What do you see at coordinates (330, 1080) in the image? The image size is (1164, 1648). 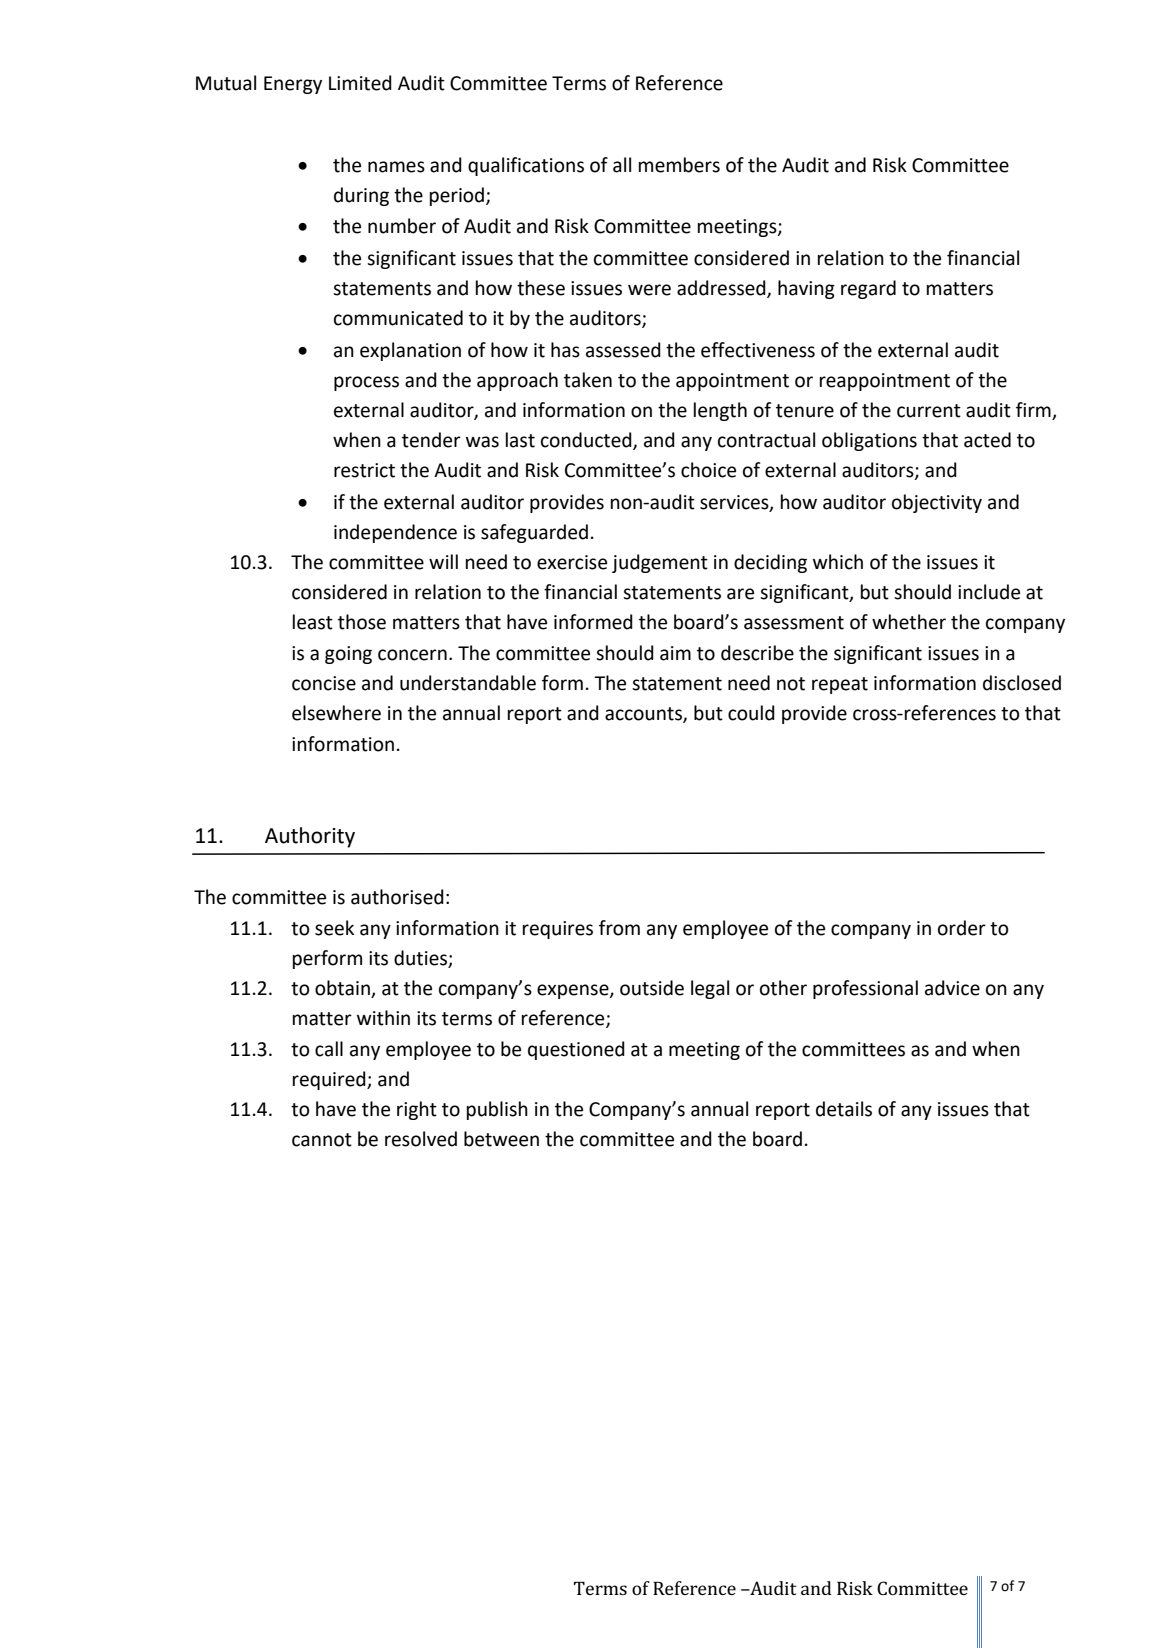 I see `required` at bounding box center [330, 1080].
